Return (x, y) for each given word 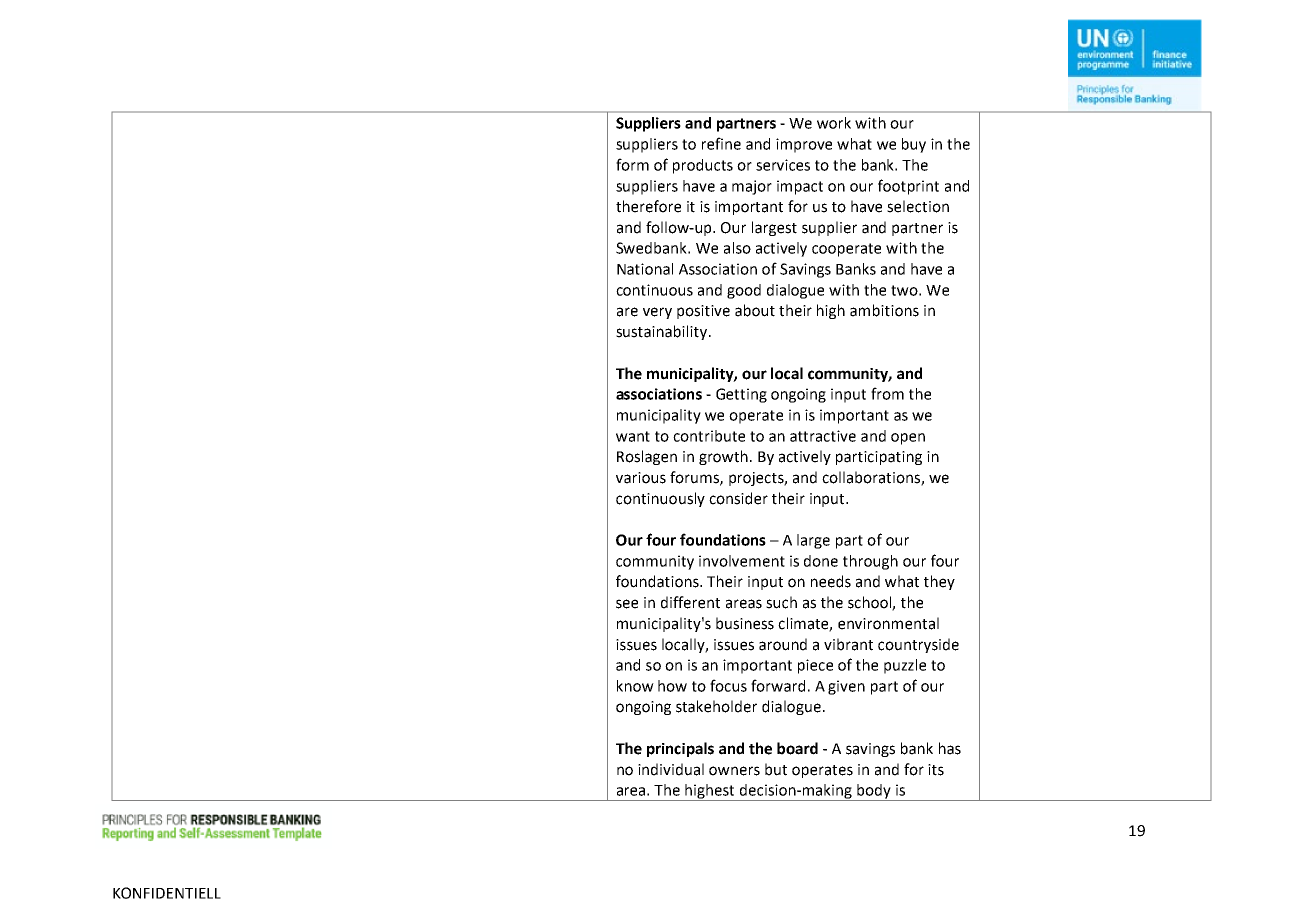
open (908, 439)
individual (671, 769)
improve (804, 145)
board (797, 748)
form (632, 164)
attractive (823, 436)
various (641, 478)
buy (914, 145)
